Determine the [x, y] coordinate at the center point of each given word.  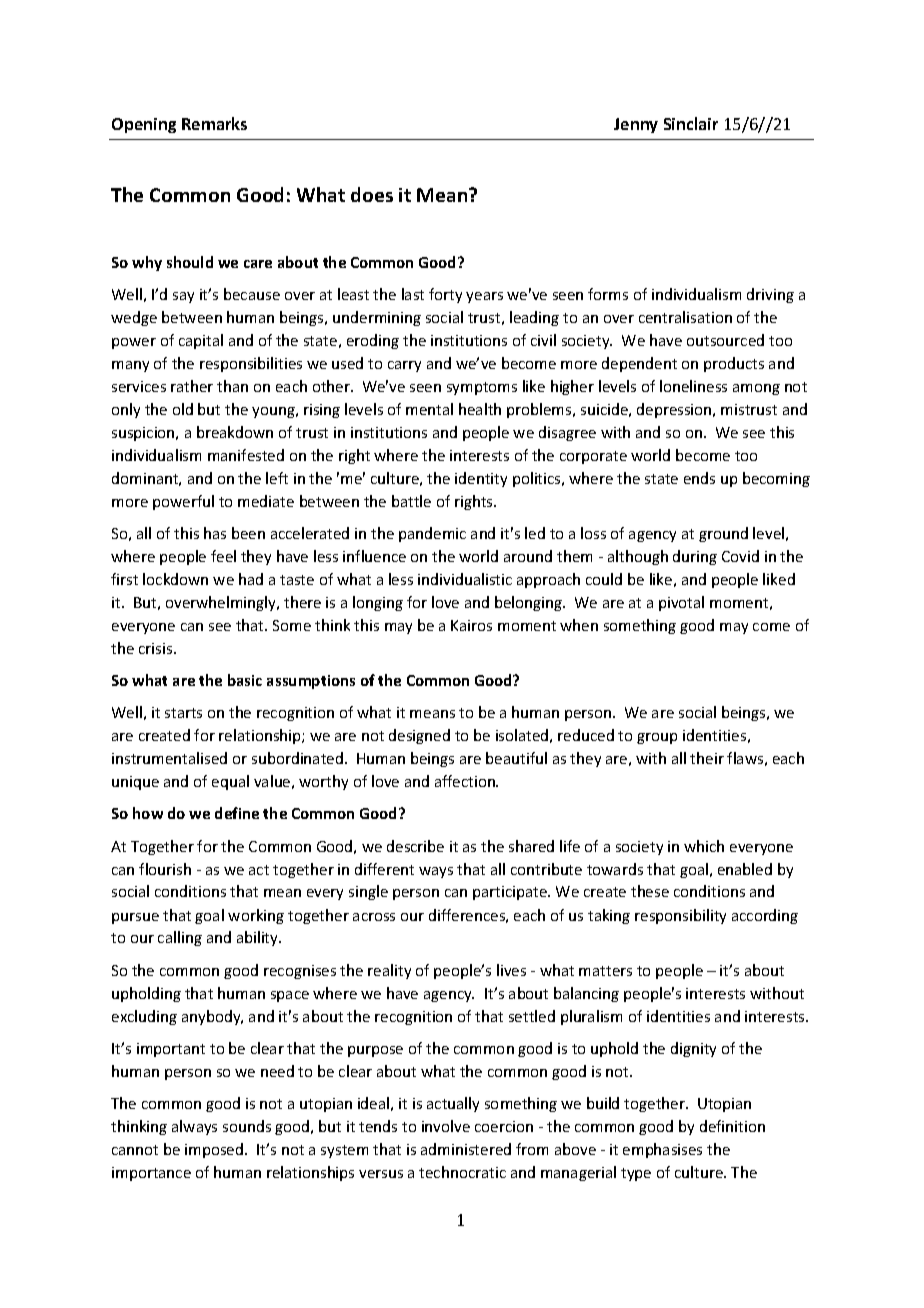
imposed [215, 1150]
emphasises [662, 1150]
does [372, 194]
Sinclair [691, 123]
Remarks [214, 123]
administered [466, 1149]
